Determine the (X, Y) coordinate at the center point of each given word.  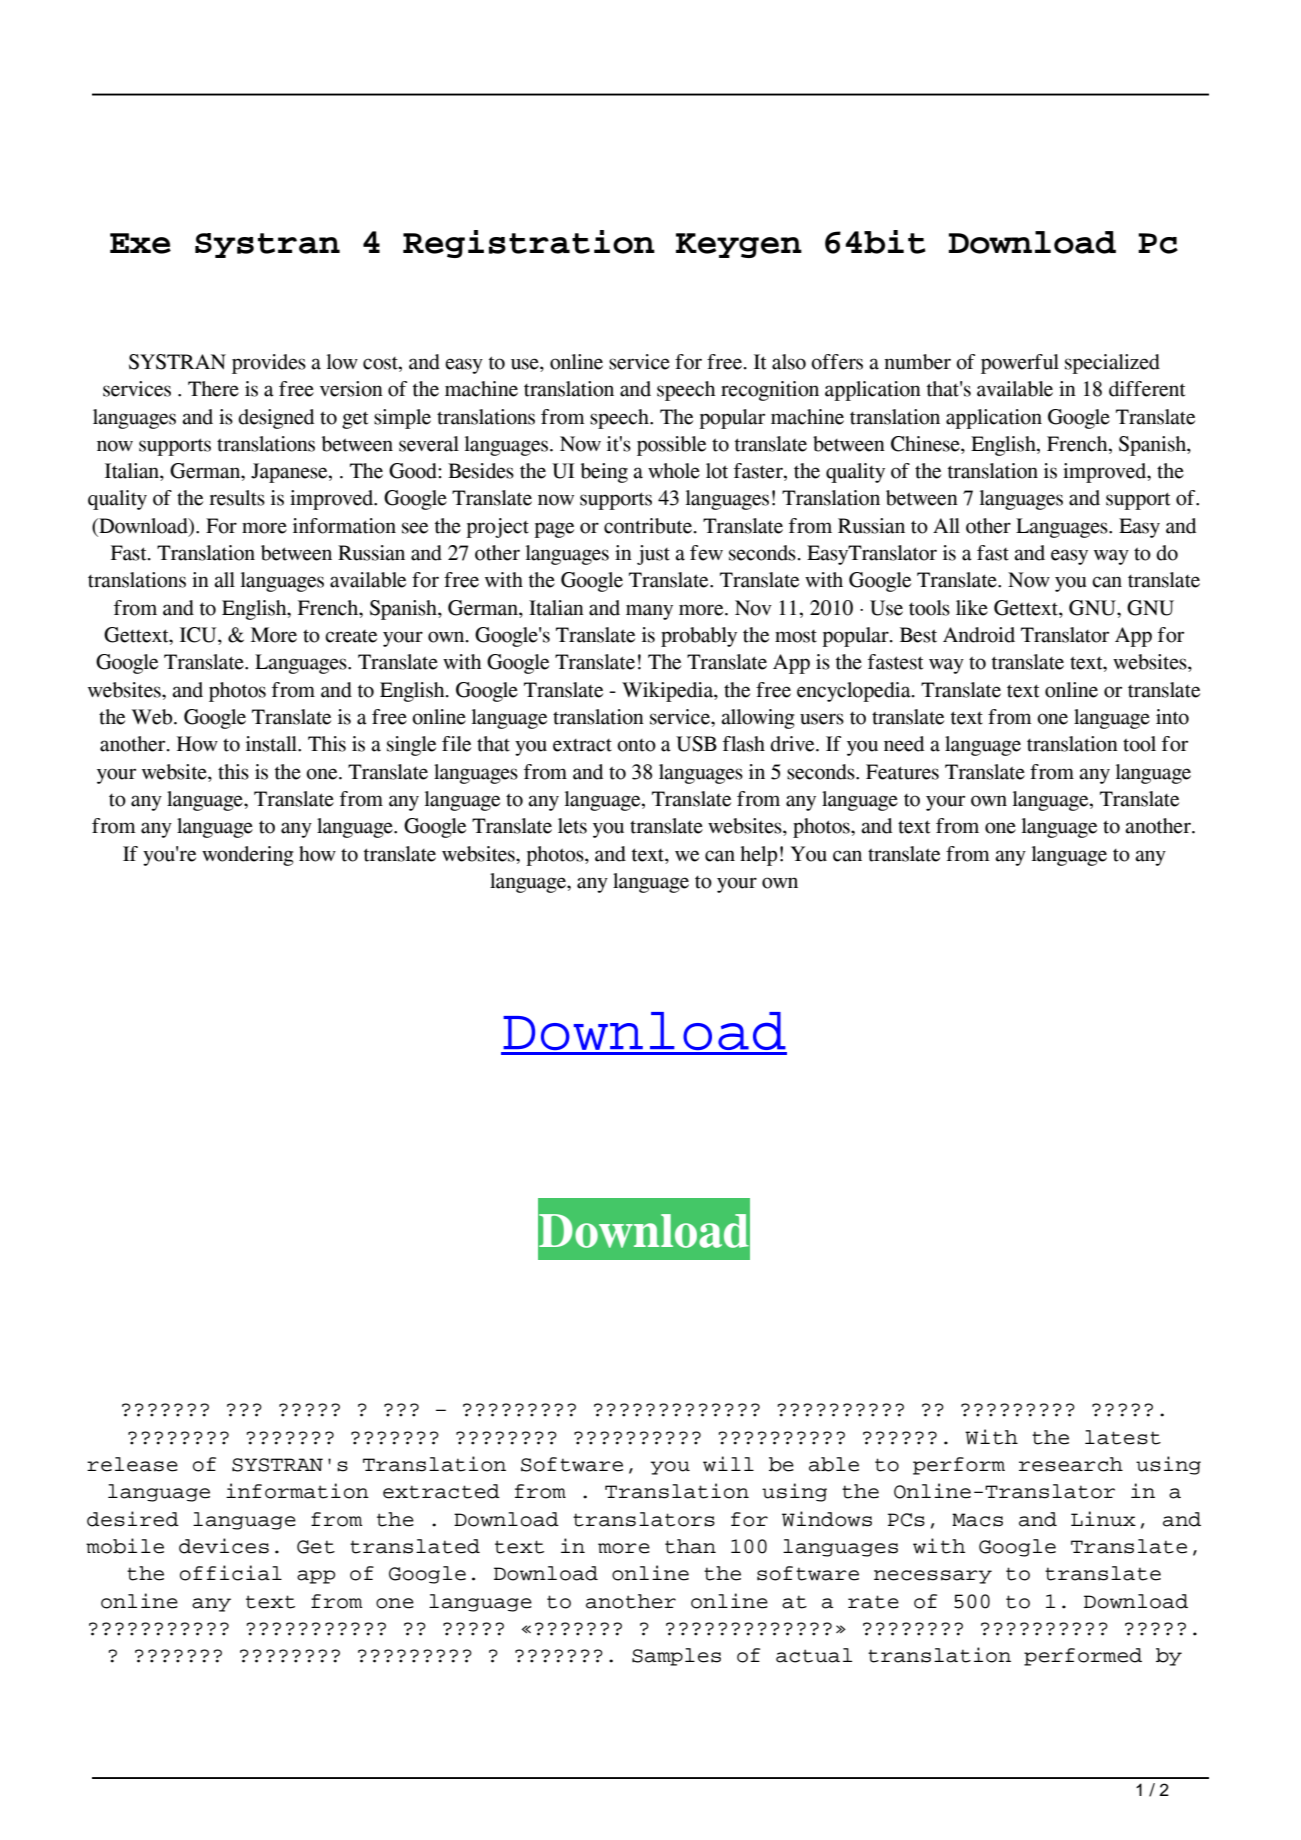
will (728, 1464)
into (1172, 717)
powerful (1020, 364)
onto (636, 745)
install (273, 744)
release (132, 1464)
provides (269, 364)
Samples (676, 1657)
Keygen (739, 245)
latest (1123, 1437)
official (231, 1573)
